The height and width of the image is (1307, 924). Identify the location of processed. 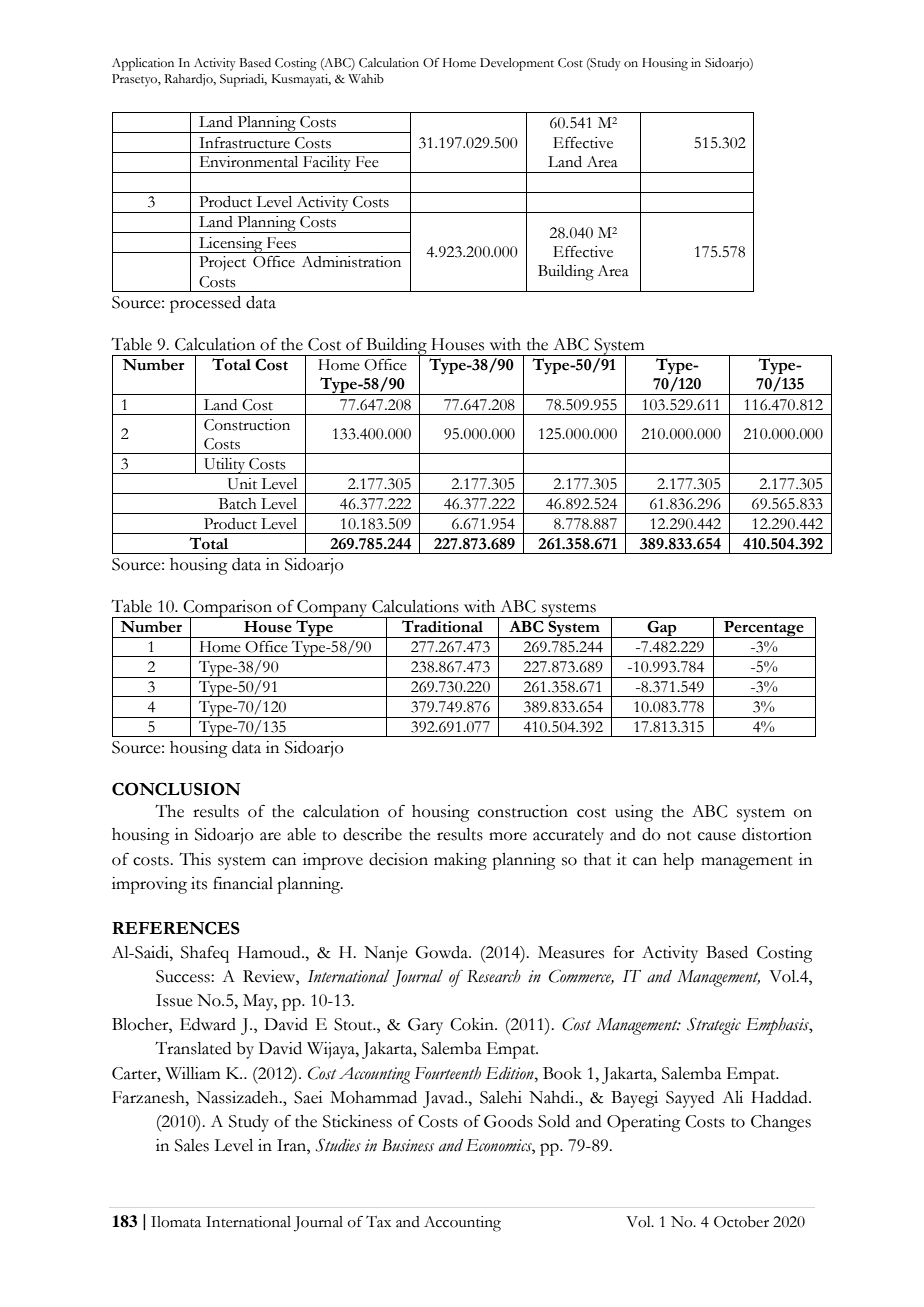
(205, 304).
